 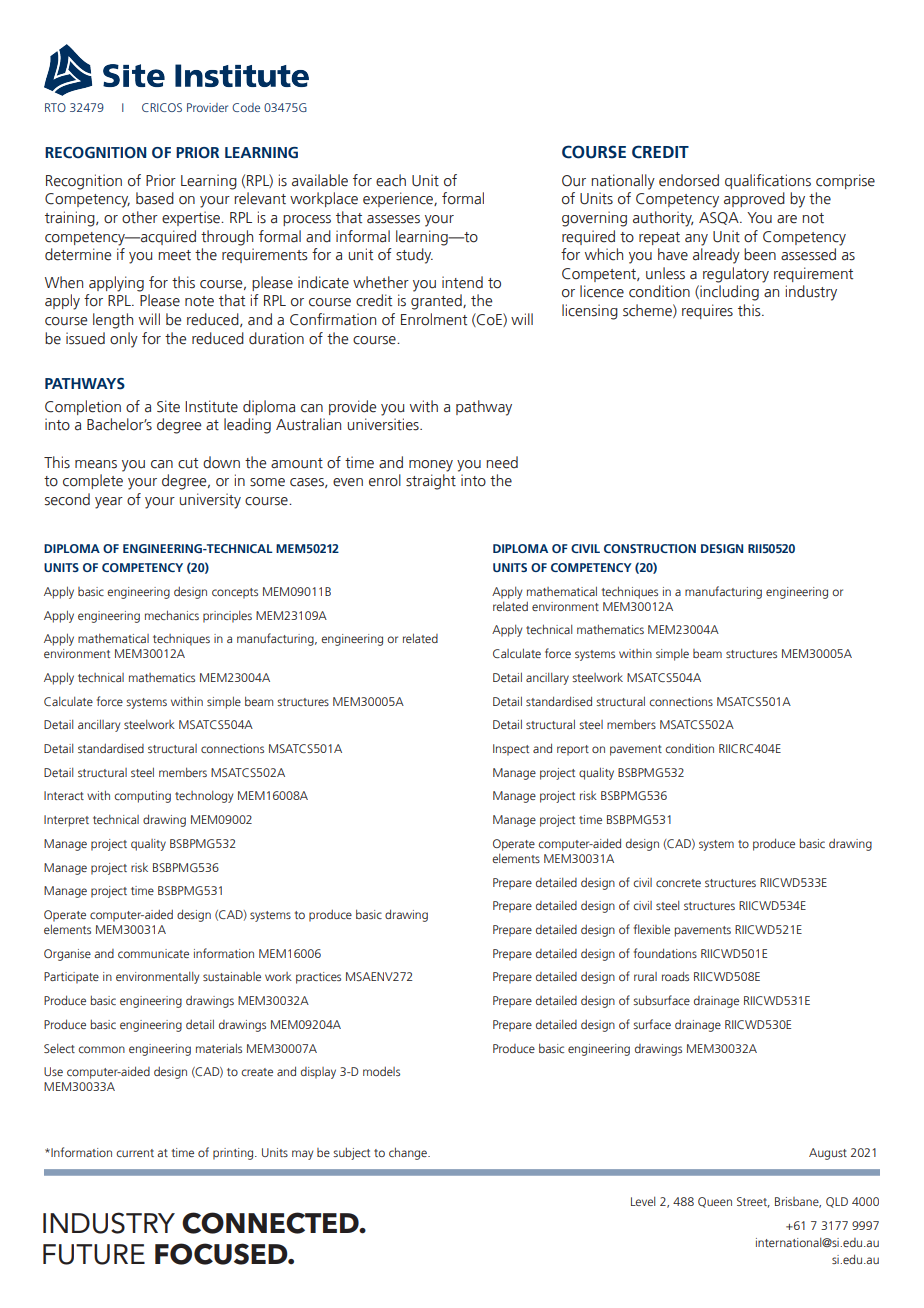 I want to click on practices, so click(x=318, y=978).
